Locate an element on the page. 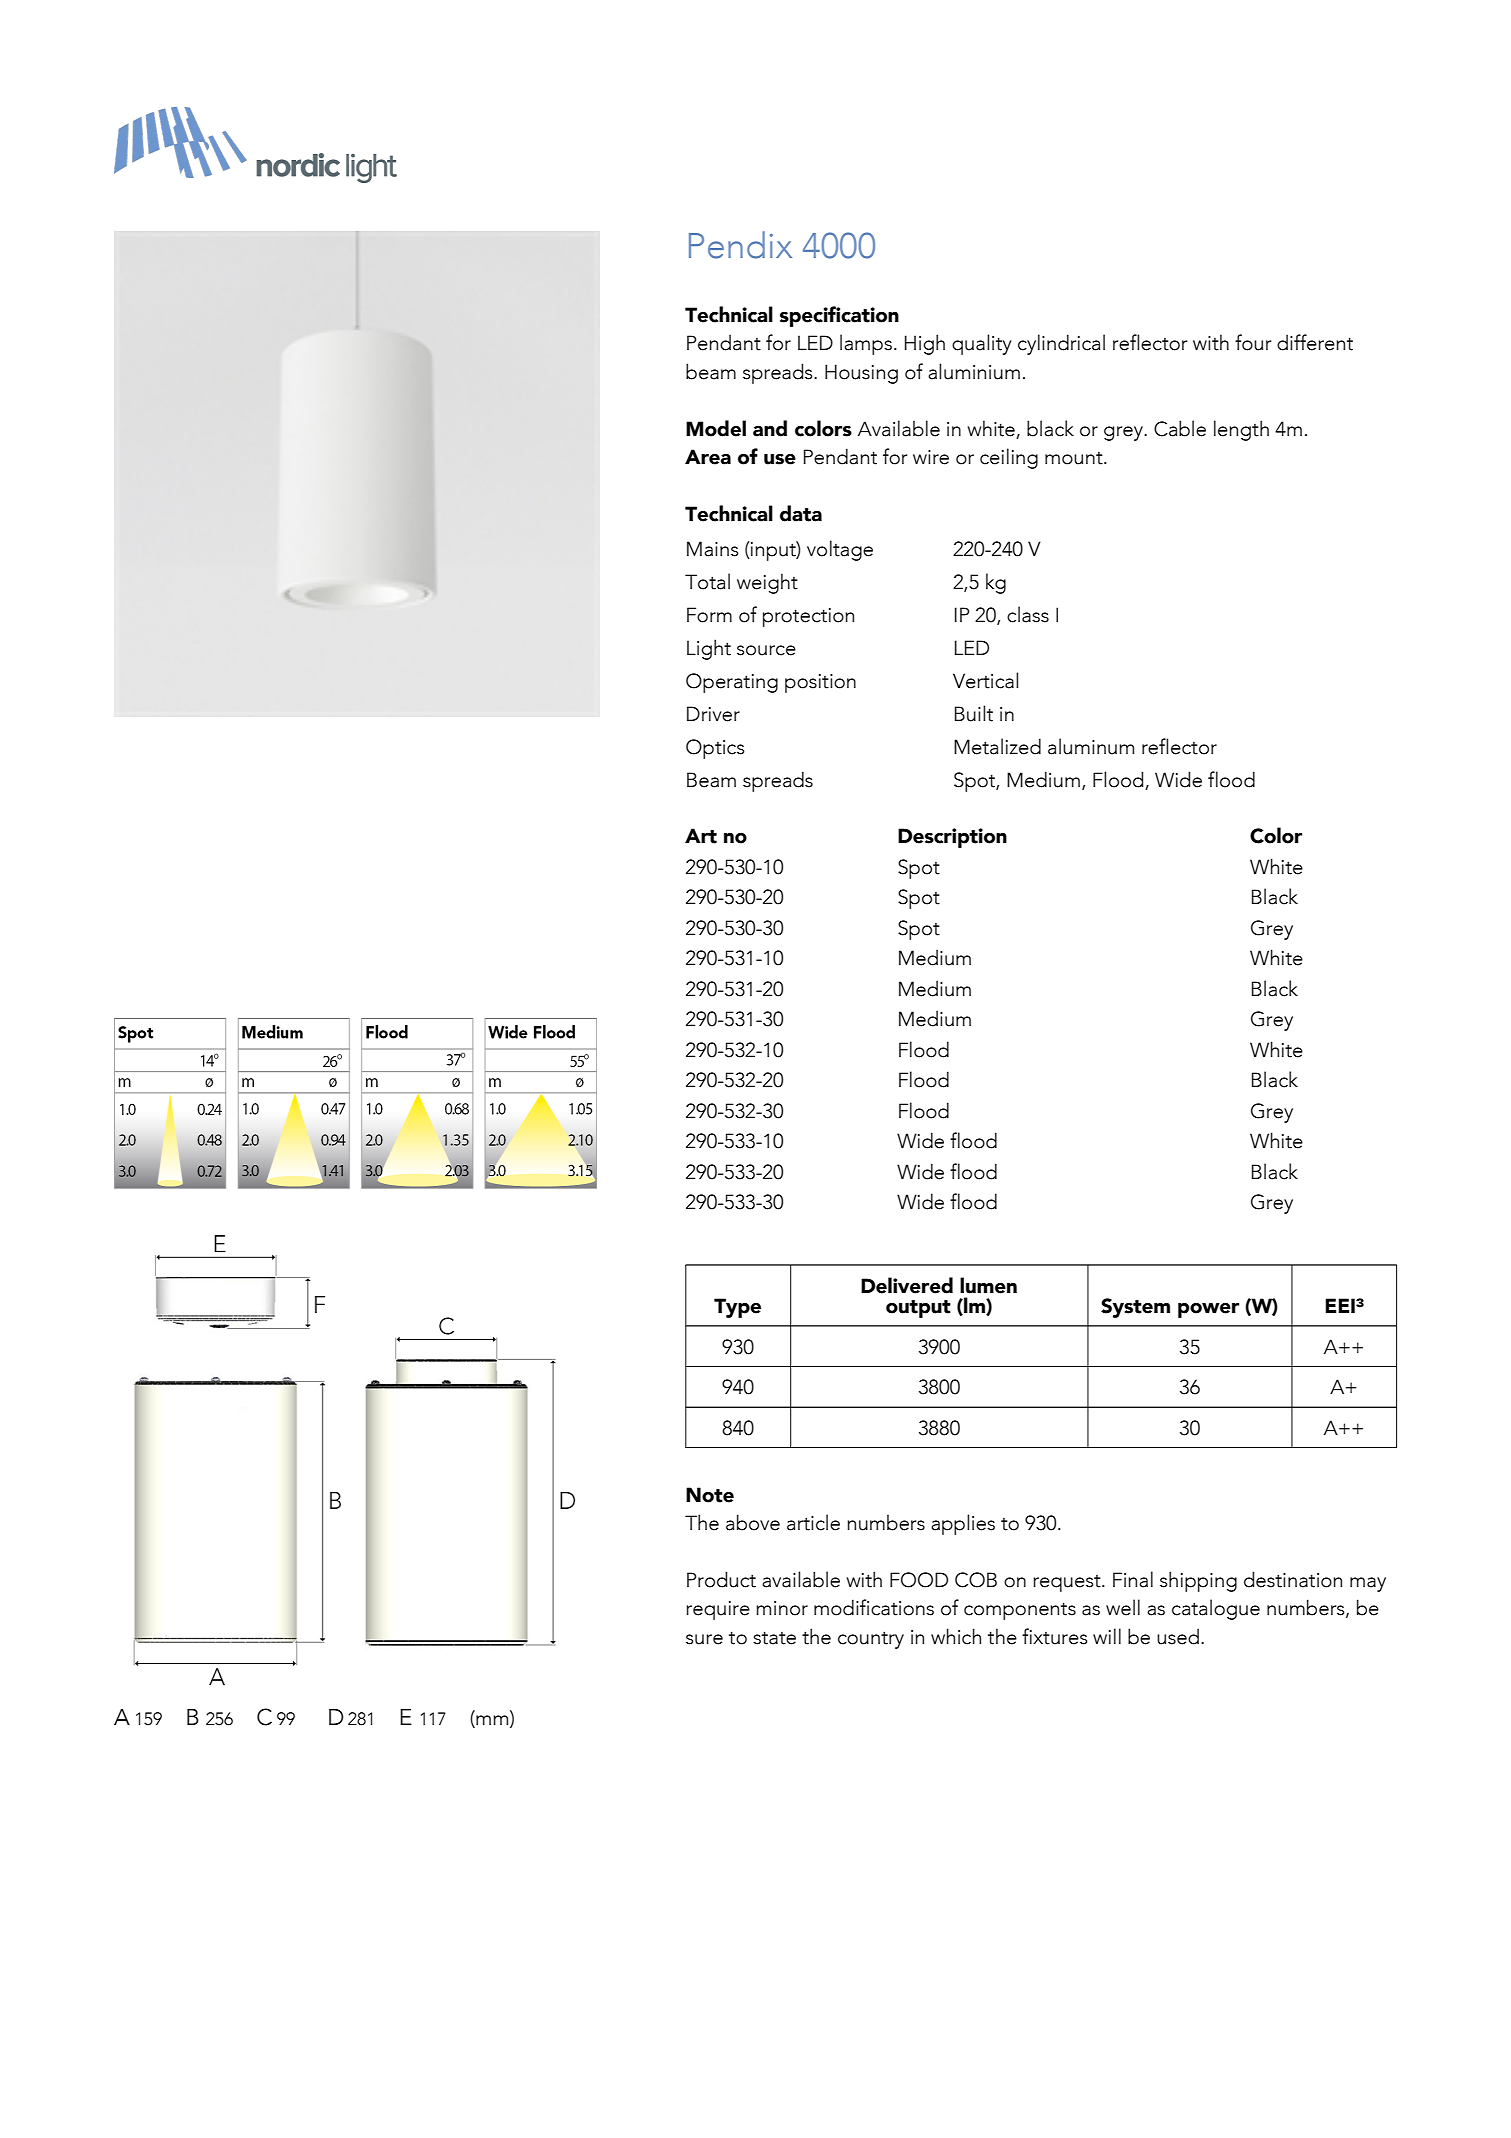  specification is located at coordinates (839, 316).
